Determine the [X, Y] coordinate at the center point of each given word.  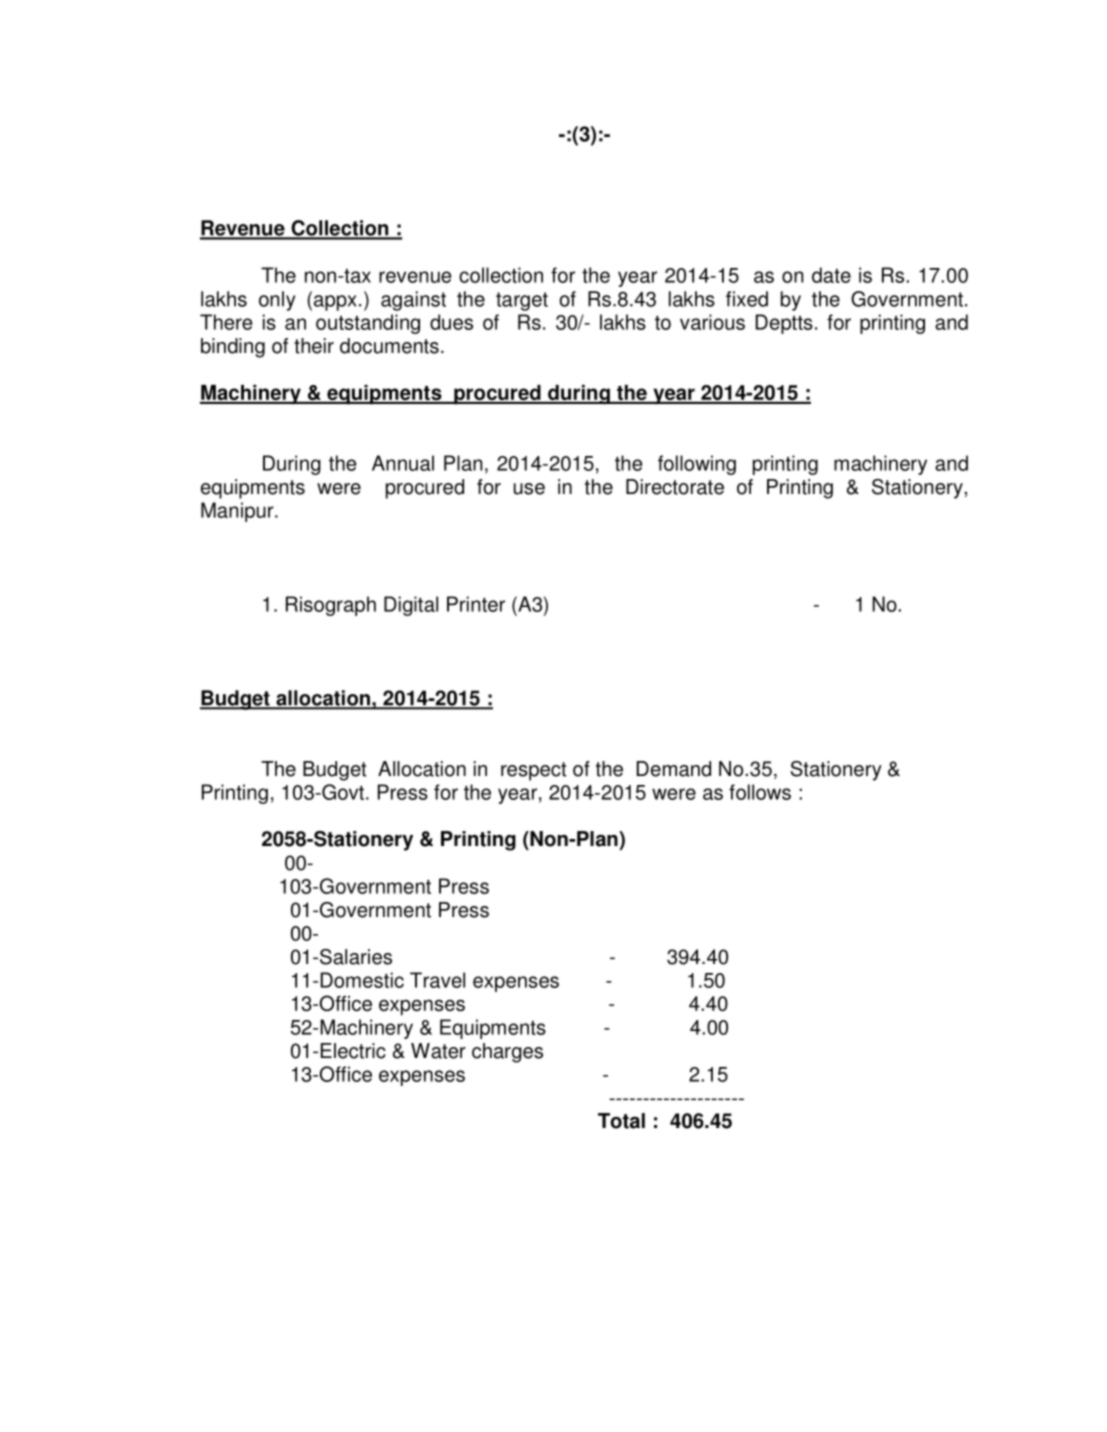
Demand [674, 769]
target [522, 301]
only [277, 301]
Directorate [675, 487]
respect [533, 771]
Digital [411, 606]
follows [760, 792]
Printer [476, 604]
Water [438, 1051]
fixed [747, 299]
